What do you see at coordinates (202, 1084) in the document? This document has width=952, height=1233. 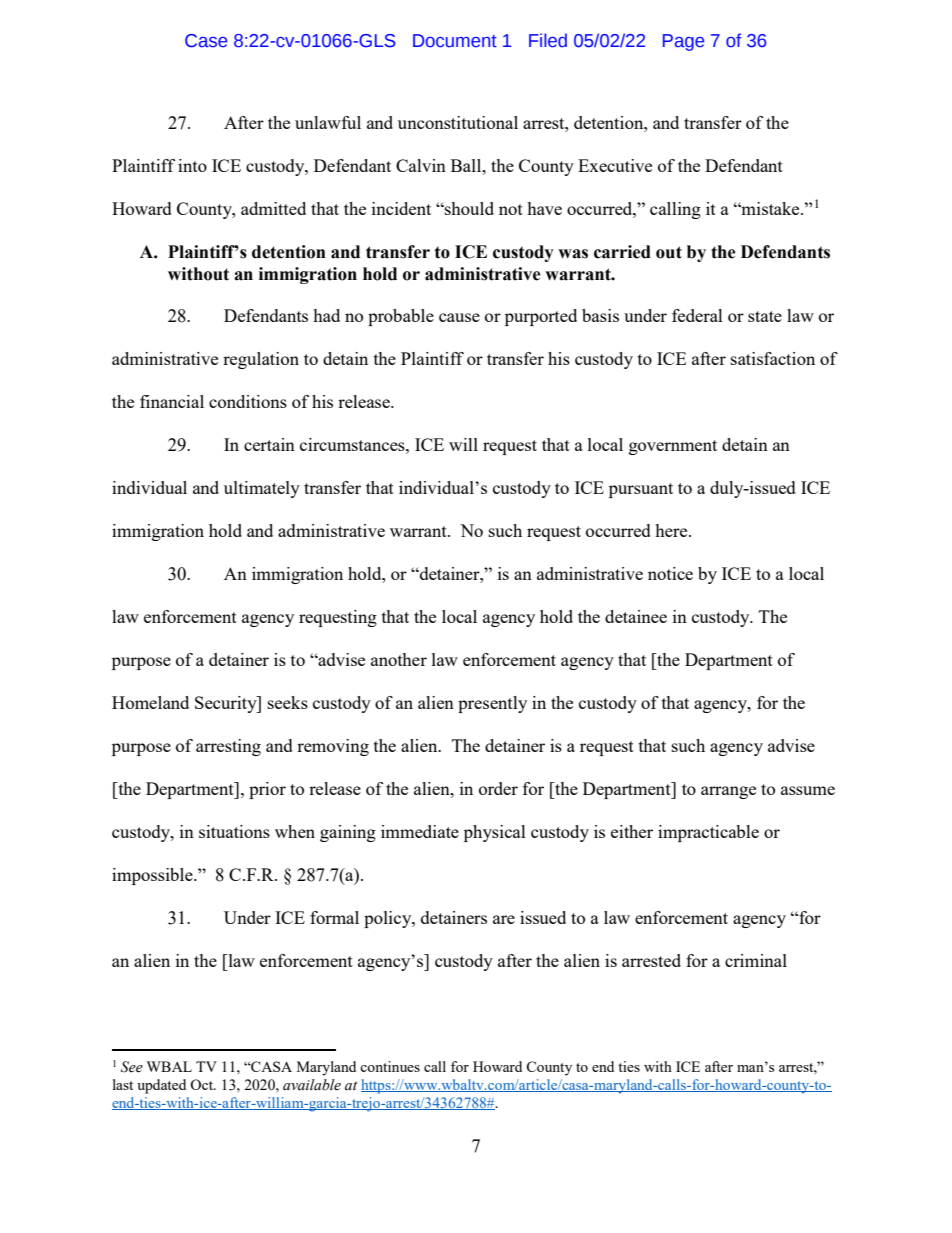 I see `Oct` at bounding box center [202, 1084].
